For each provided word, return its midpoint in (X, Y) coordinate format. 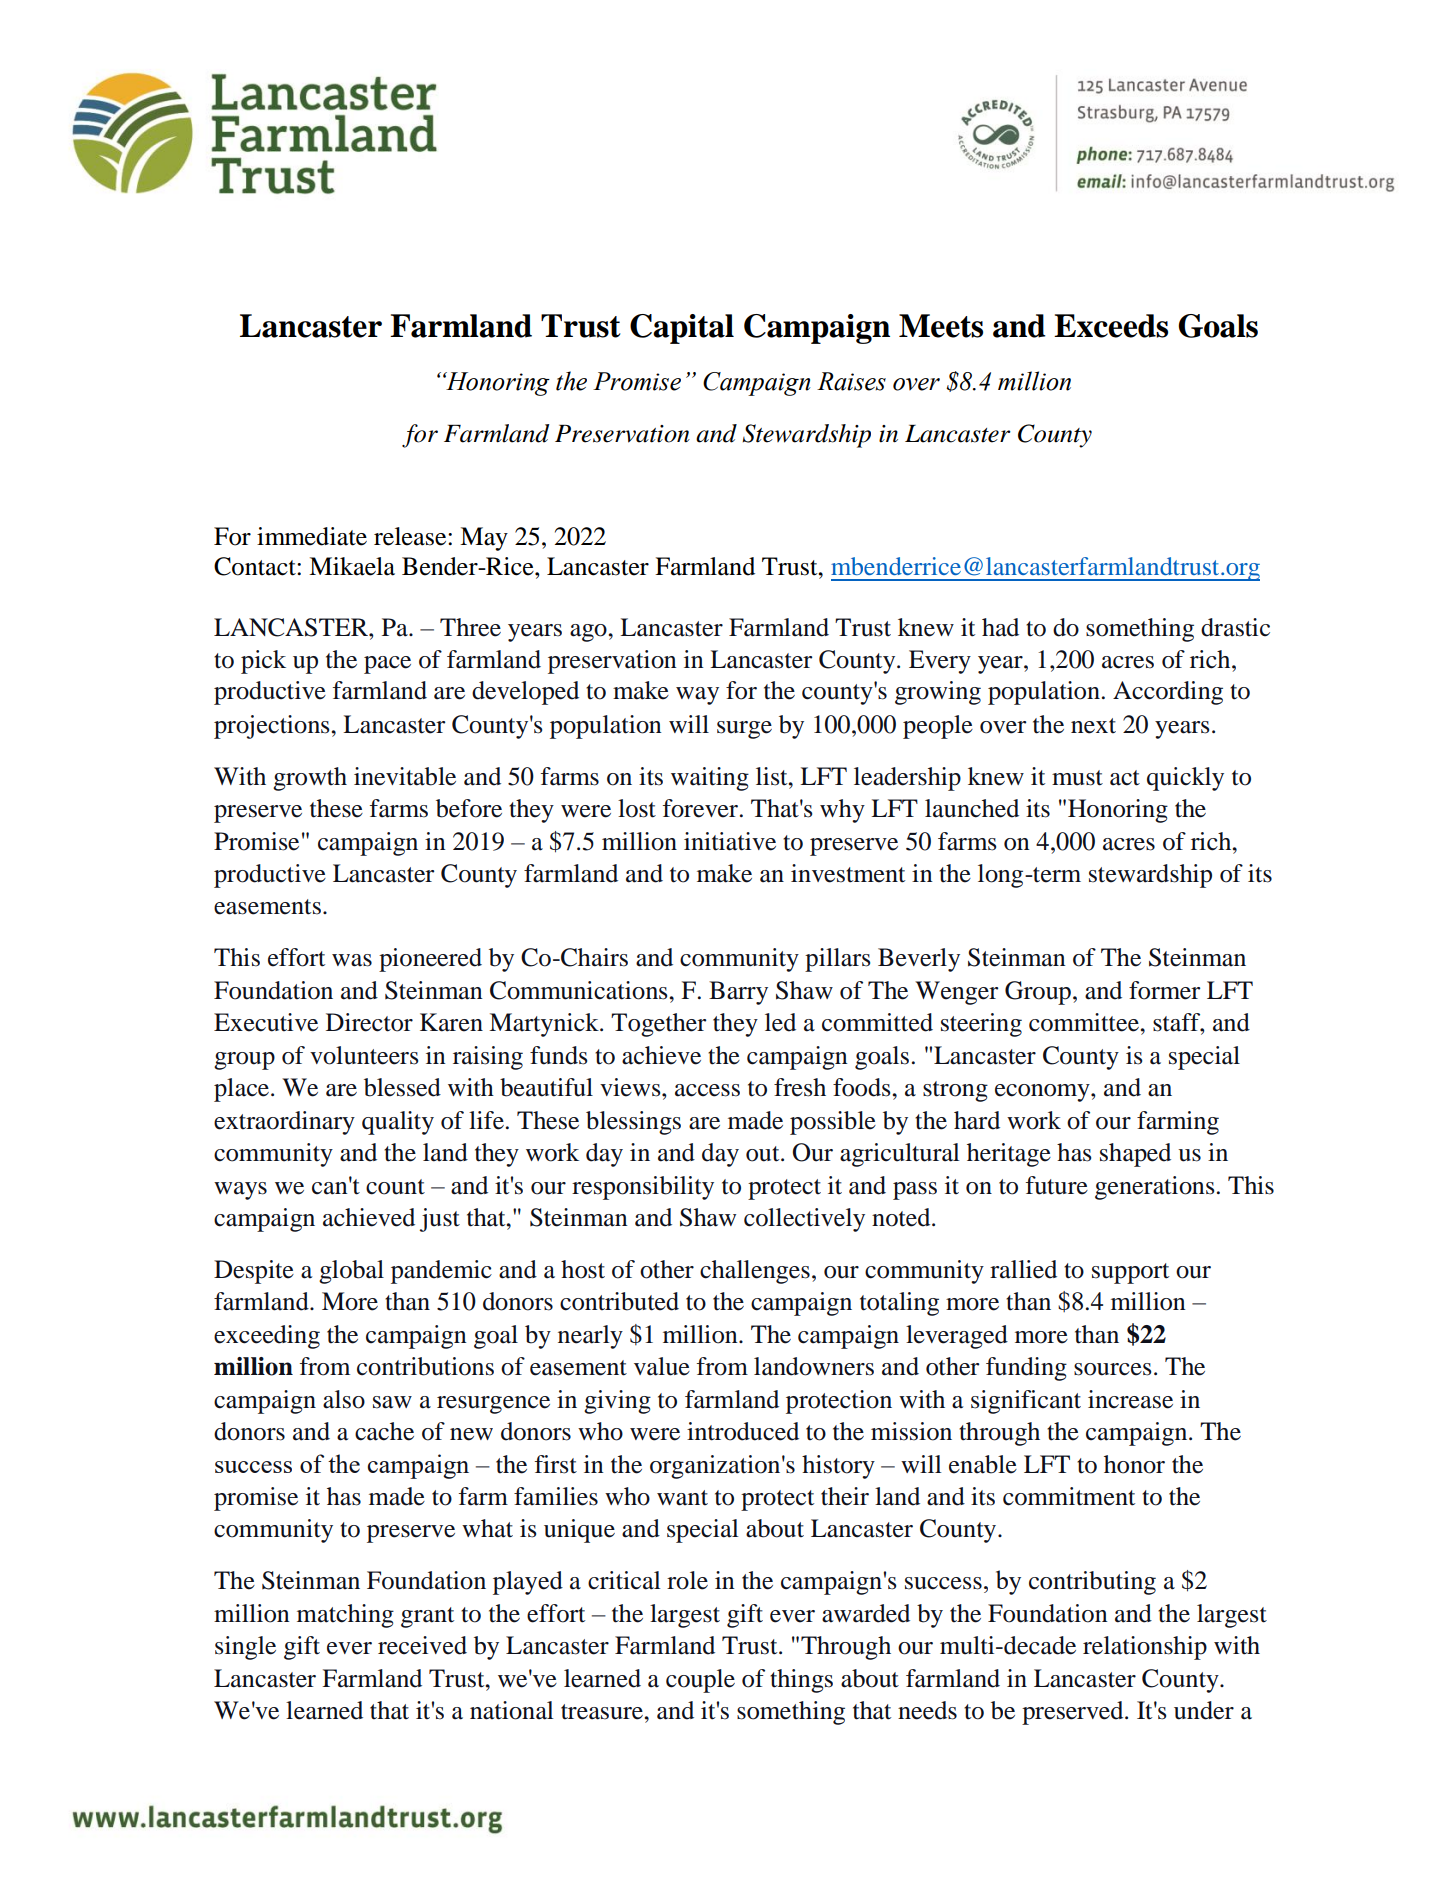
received (422, 1645)
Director (369, 1022)
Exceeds (1111, 326)
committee (1085, 1022)
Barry (738, 993)
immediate (312, 536)
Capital (682, 329)
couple (700, 1681)
